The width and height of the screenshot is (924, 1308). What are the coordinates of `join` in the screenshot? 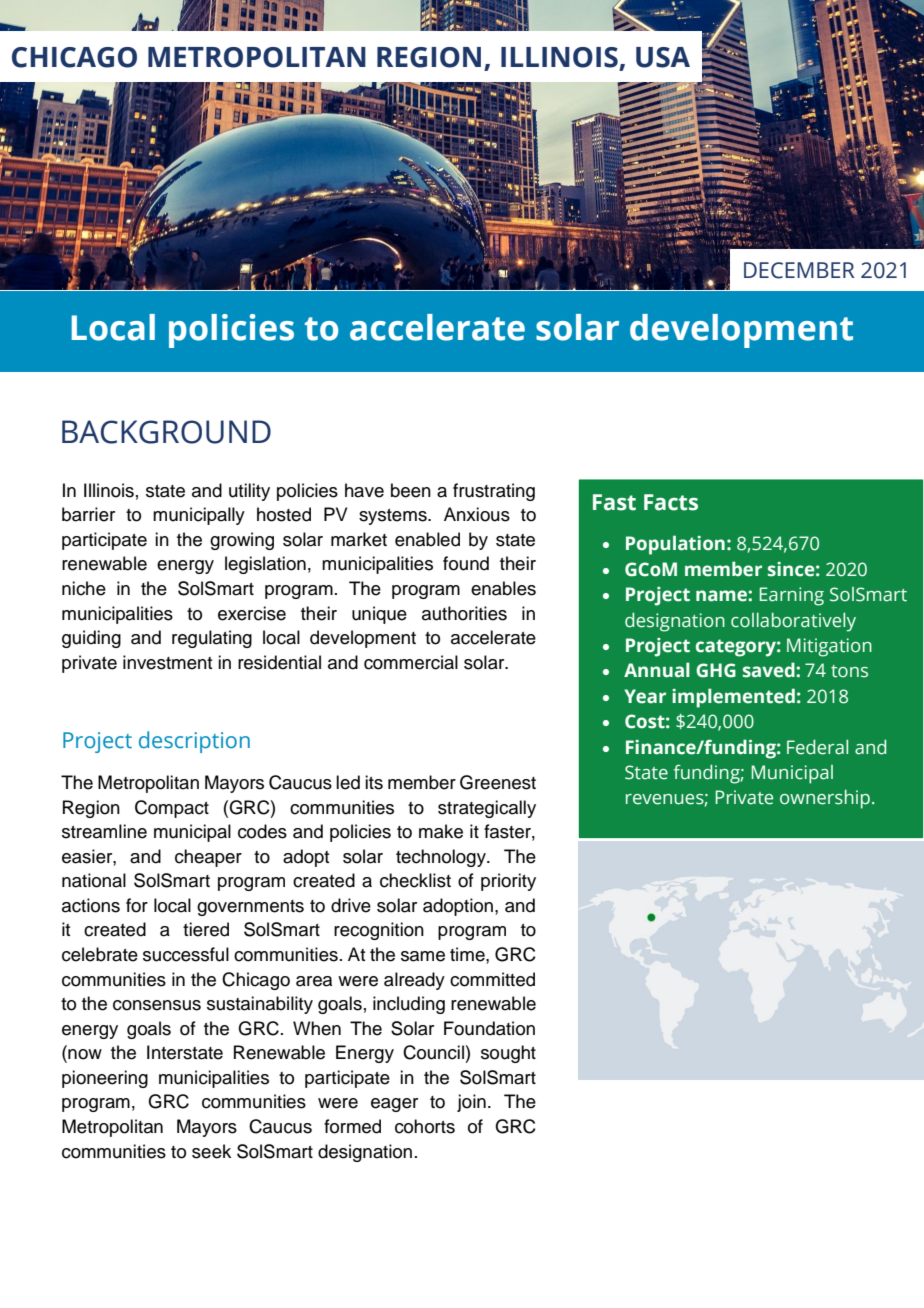 It's located at (471, 1103).
